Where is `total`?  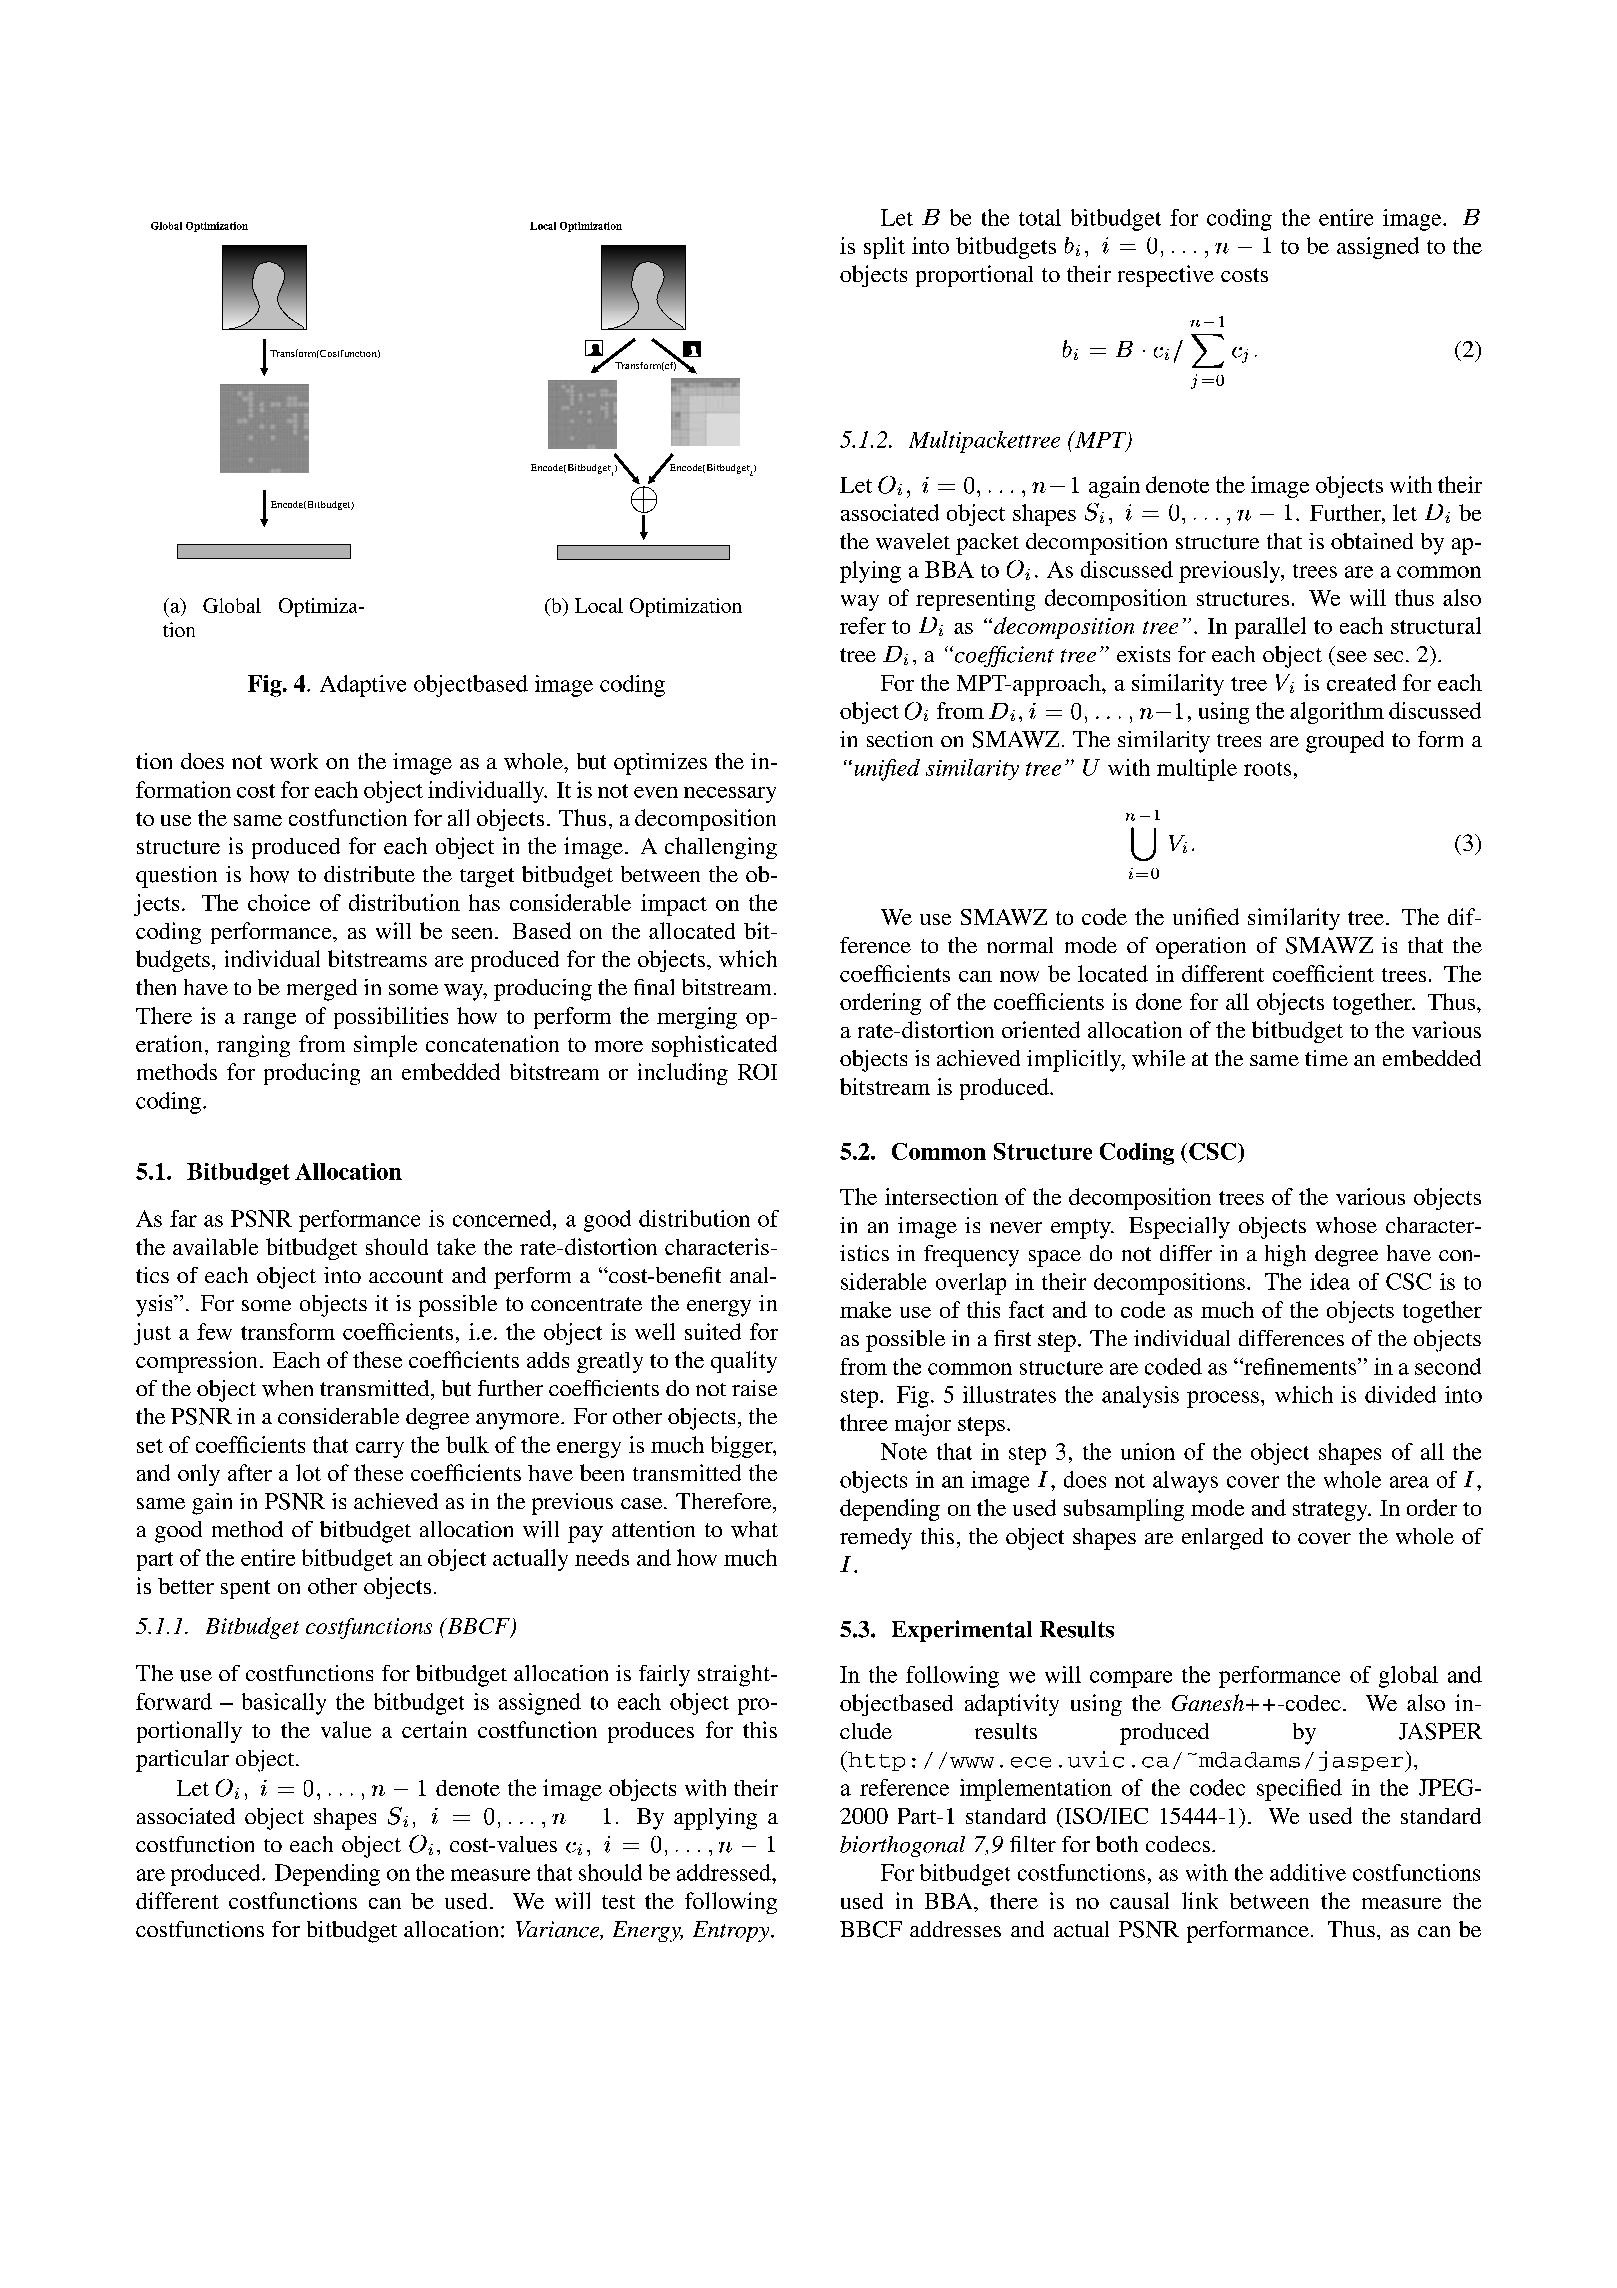 total is located at coordinates (1040, 217).
